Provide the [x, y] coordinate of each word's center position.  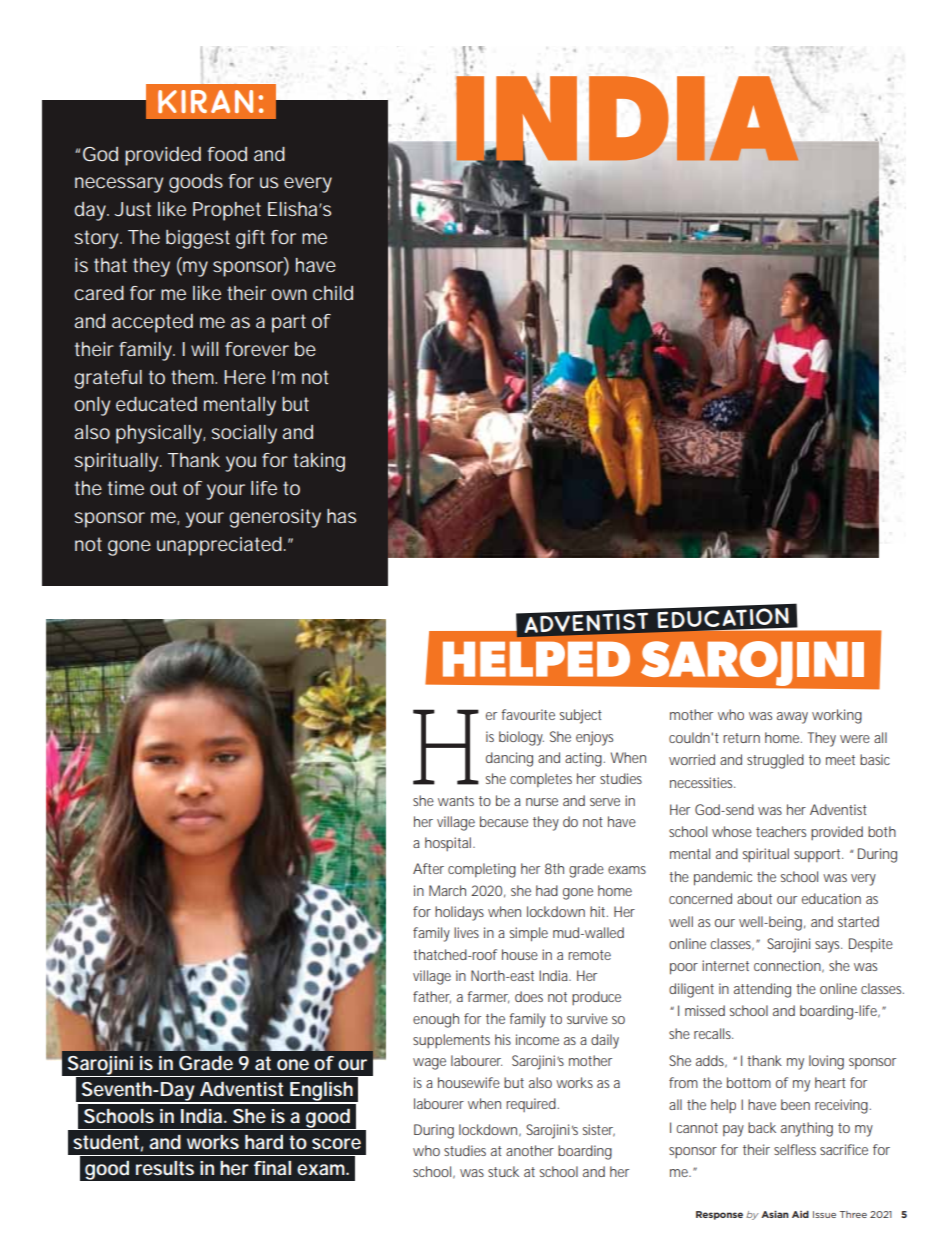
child [333, 293]
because [504, 821]
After [428, 868]
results [165, 1168]
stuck [503, 1171]
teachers [781, 831]
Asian [775, 1214]
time [126, 488]
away [792, 718]
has [341, 516]
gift [250, 239]
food [227, 154]
